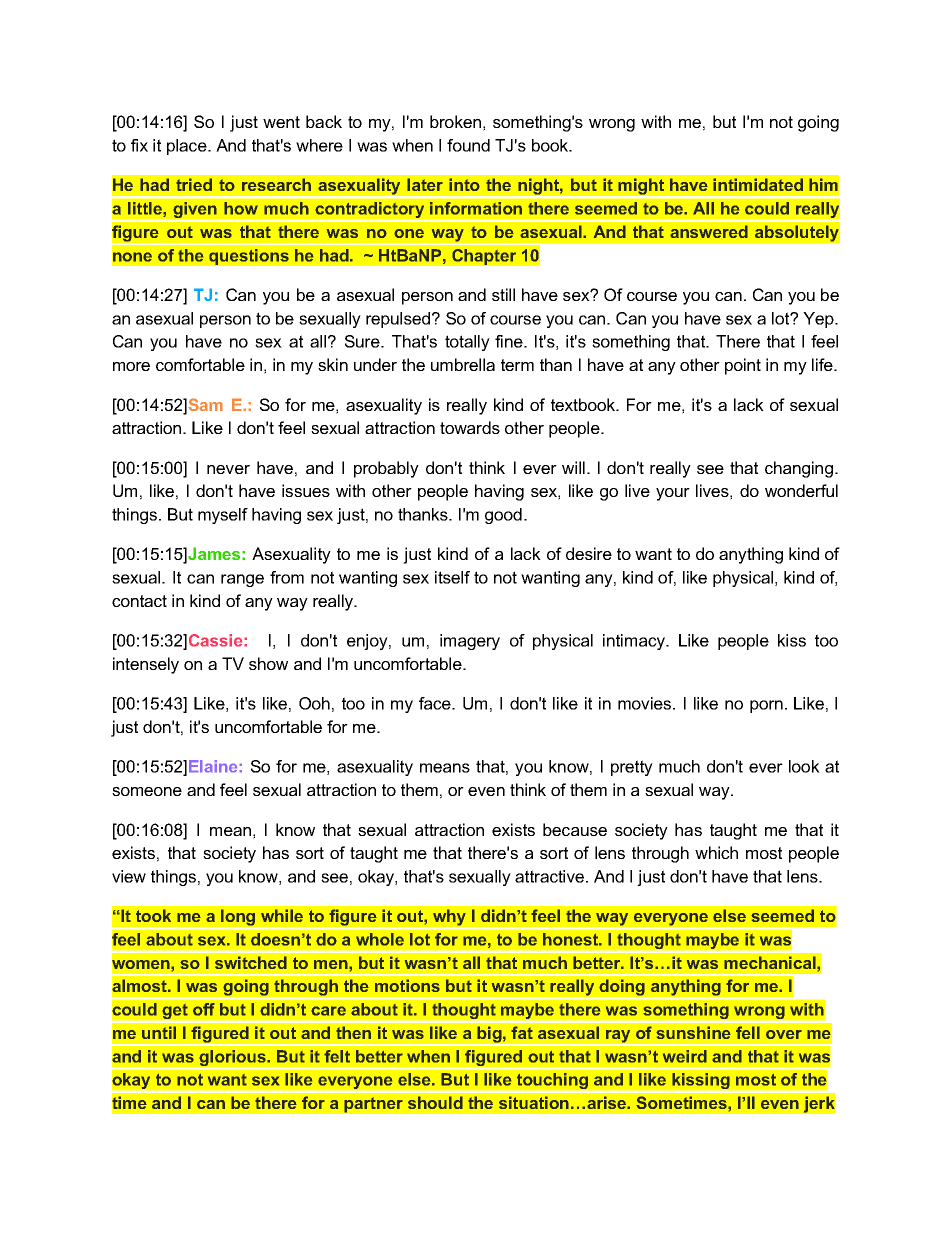 The width and height of the document is (952, 1233). Describe the element at coordinates (635, 642) in the document. I see `intimacy` at that location.
